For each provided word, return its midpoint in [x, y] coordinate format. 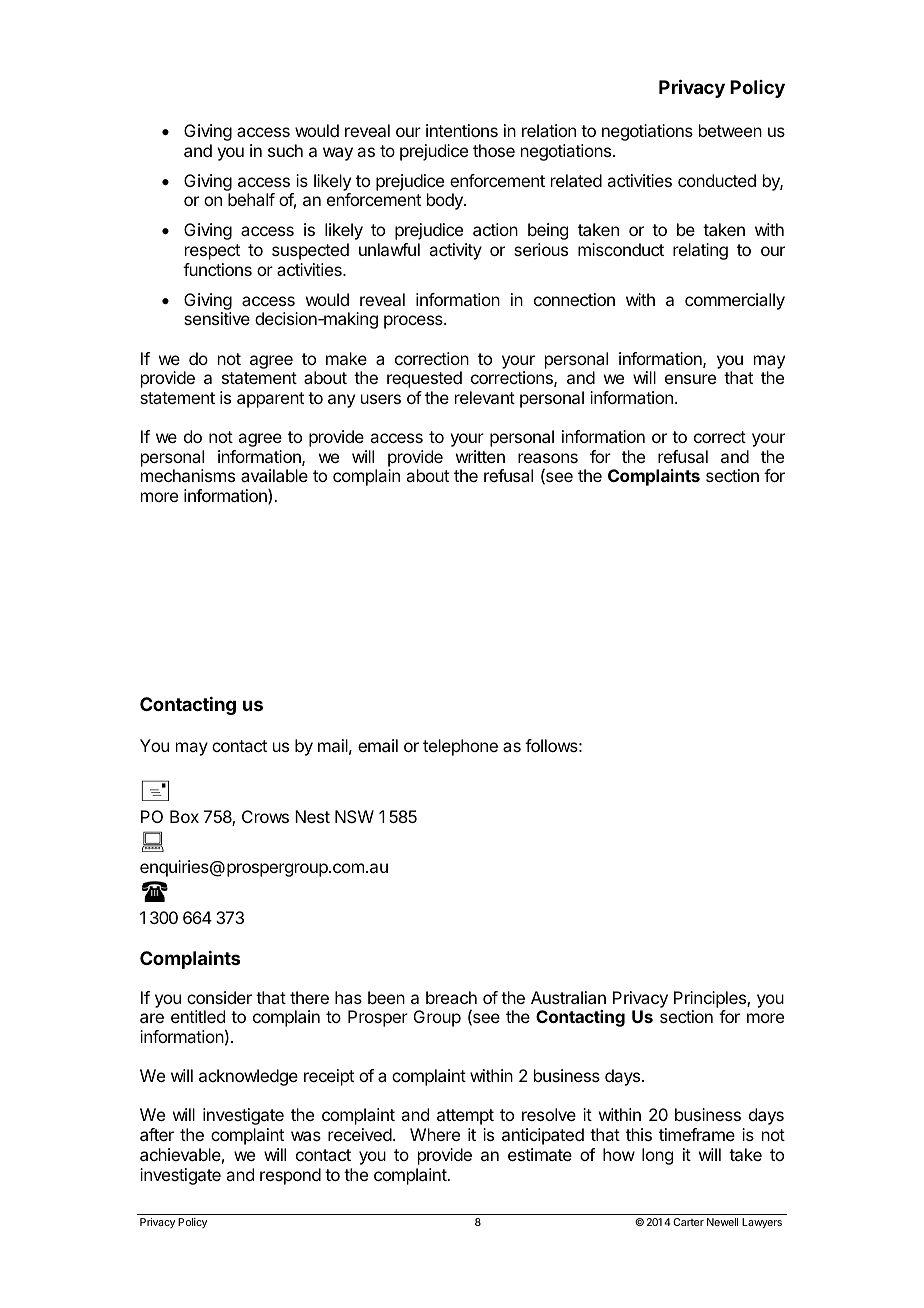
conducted [717, 180]
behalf [251, 199]
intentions [462, 130]
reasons [548, 458]
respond [290, 1176]
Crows [265, 816]
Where [435, 1134]
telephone [460, 747]
